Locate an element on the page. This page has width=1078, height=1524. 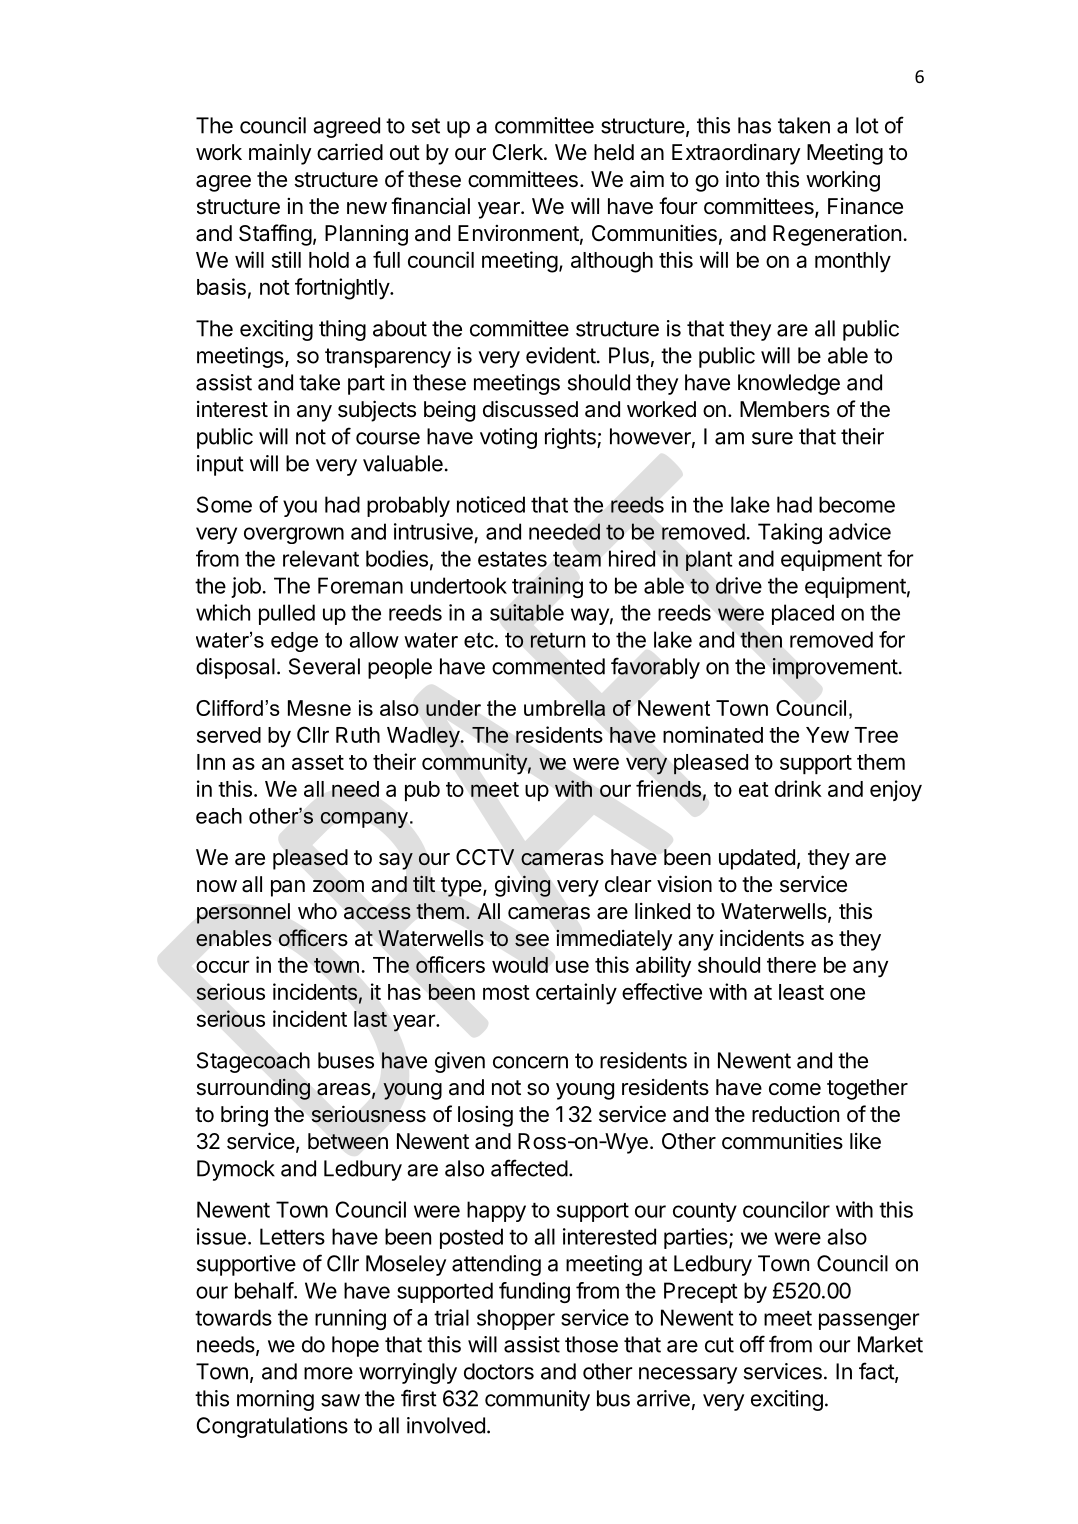
concern is located at coordinates (530, 1062).
